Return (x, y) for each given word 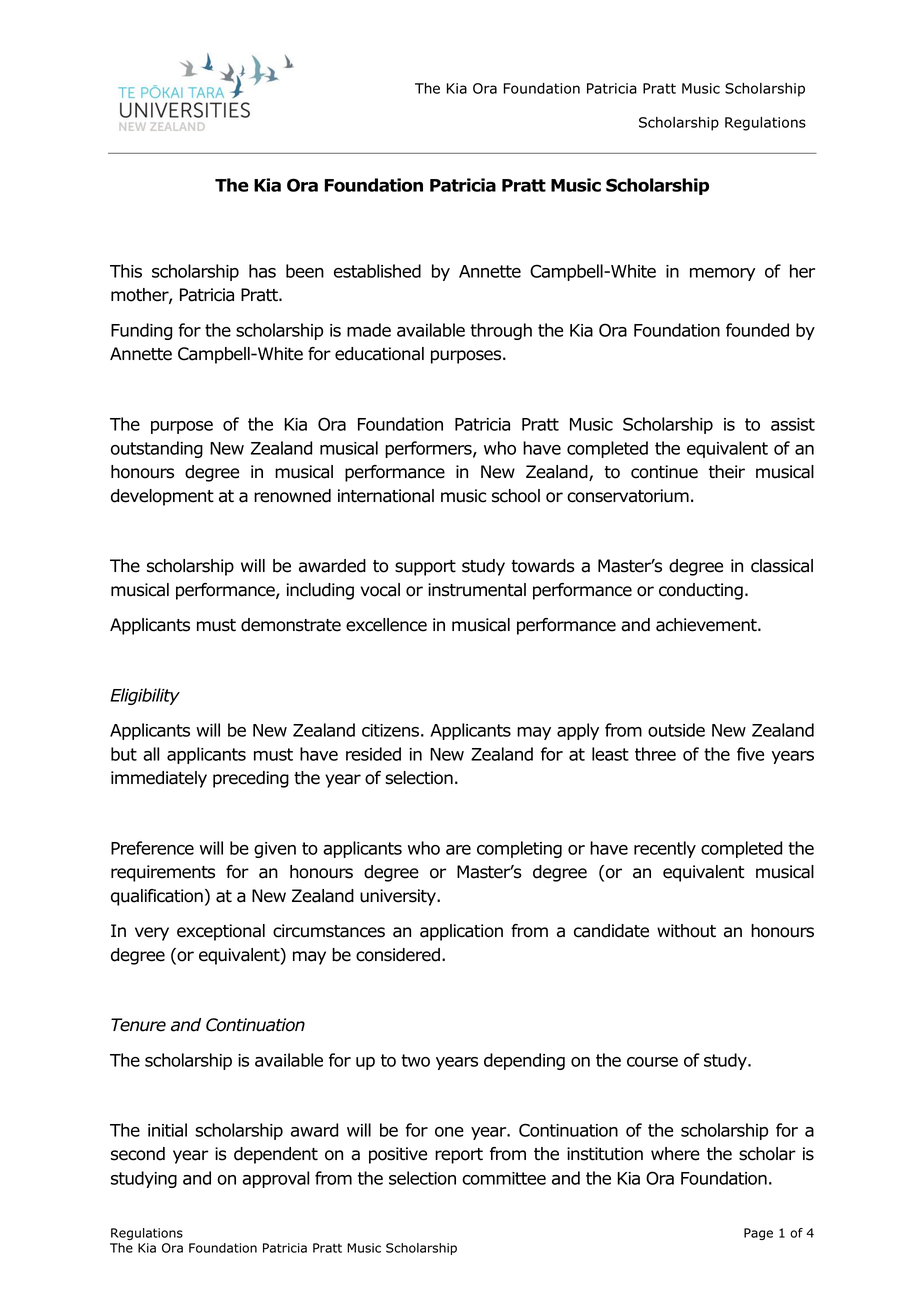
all (151, 754)
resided (373, 754)
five (750, 754)
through (501, 331)
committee (504, 1178)
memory (722, 274)
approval (275, 1179)
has (262, 271)
